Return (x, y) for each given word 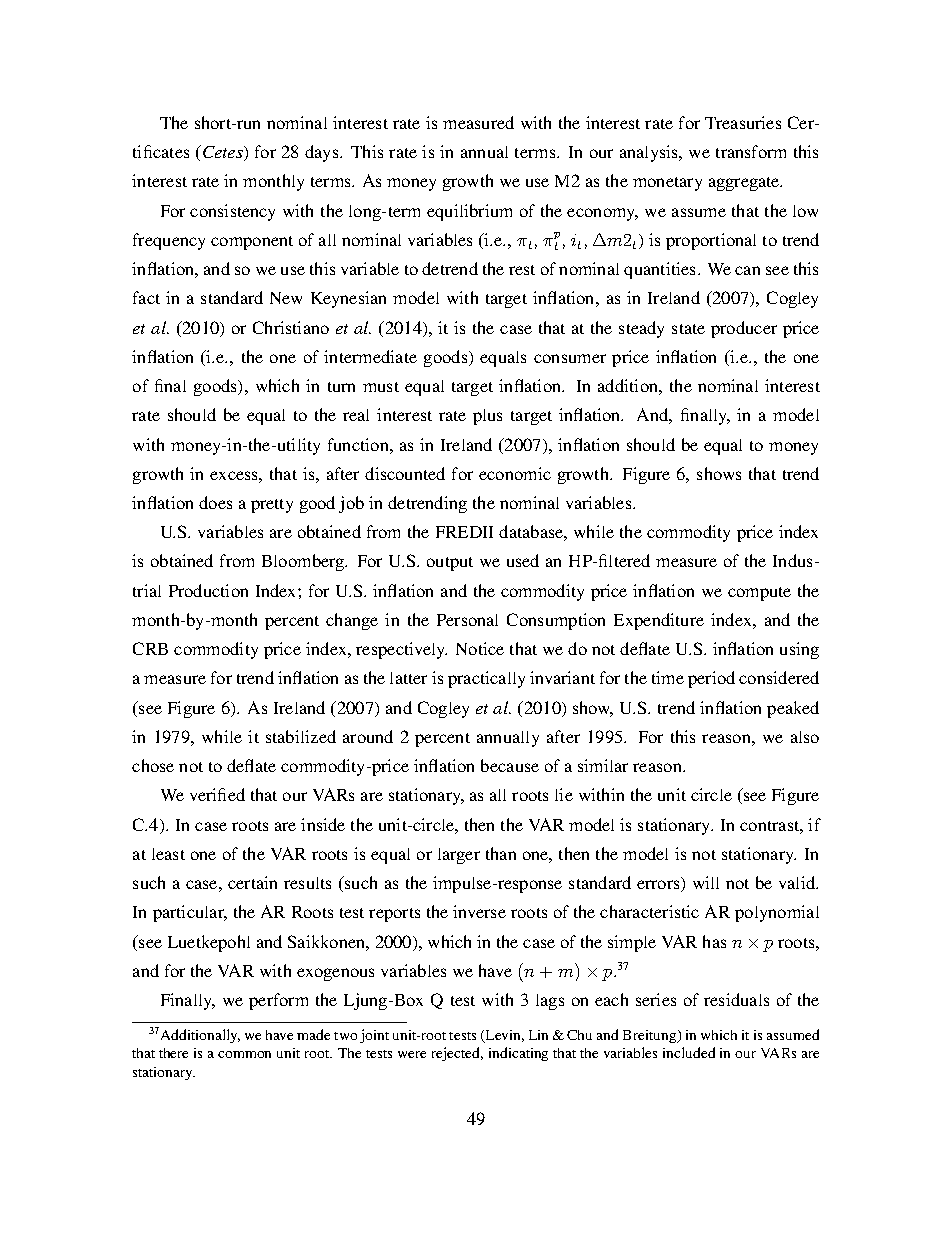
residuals (736, 999)
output (450, 564)
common (244, 1054)
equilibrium (469, 212)
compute (759, 594)
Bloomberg (304, 562)
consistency (232, 212)
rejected (457, 1054)
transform (751, 151)
